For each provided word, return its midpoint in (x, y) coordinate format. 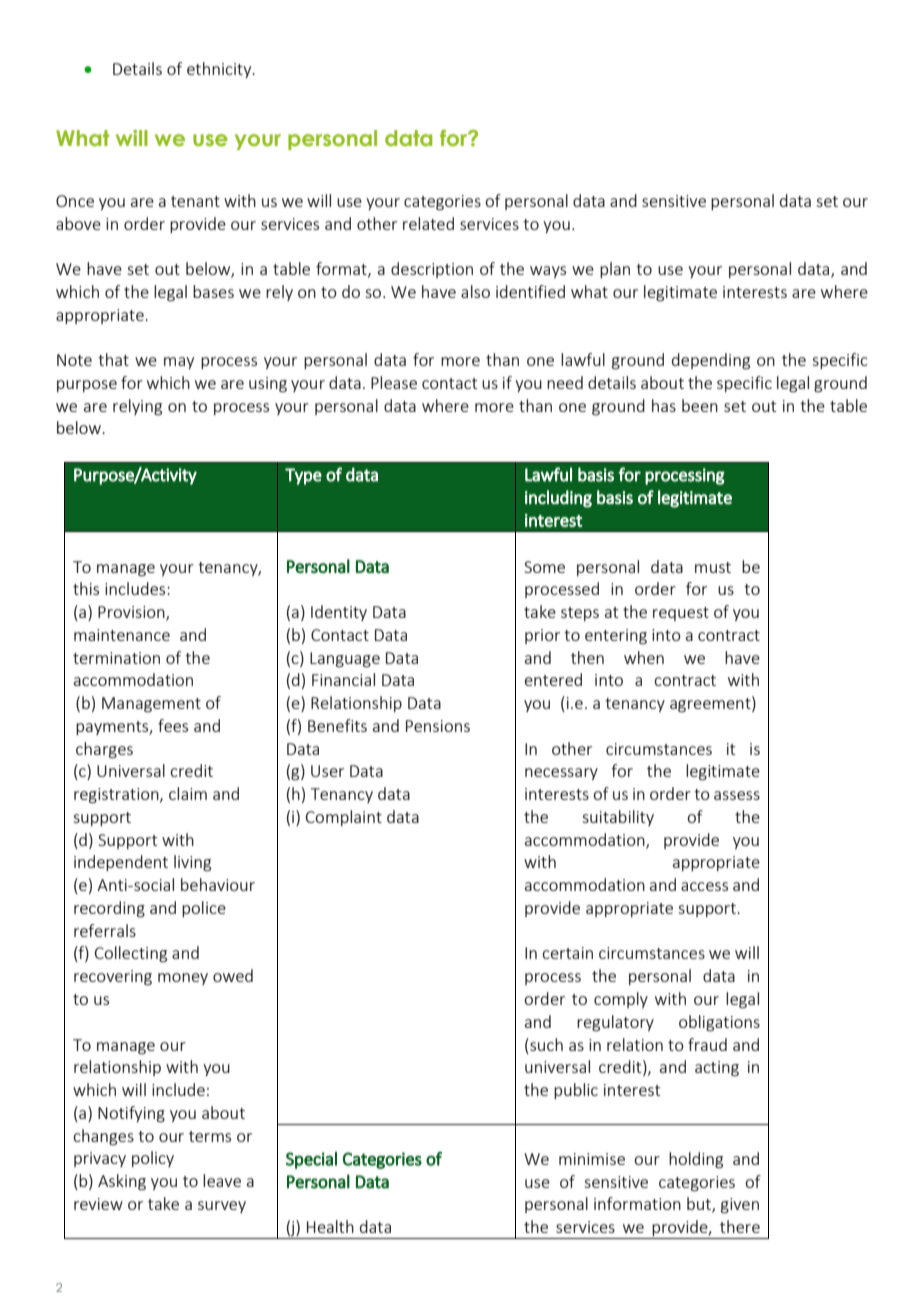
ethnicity (220, 70)
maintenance (122, 635)
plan (615, 270)
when (644, 657)
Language (345, 660)
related (428, 223)
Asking (122, 1182)
